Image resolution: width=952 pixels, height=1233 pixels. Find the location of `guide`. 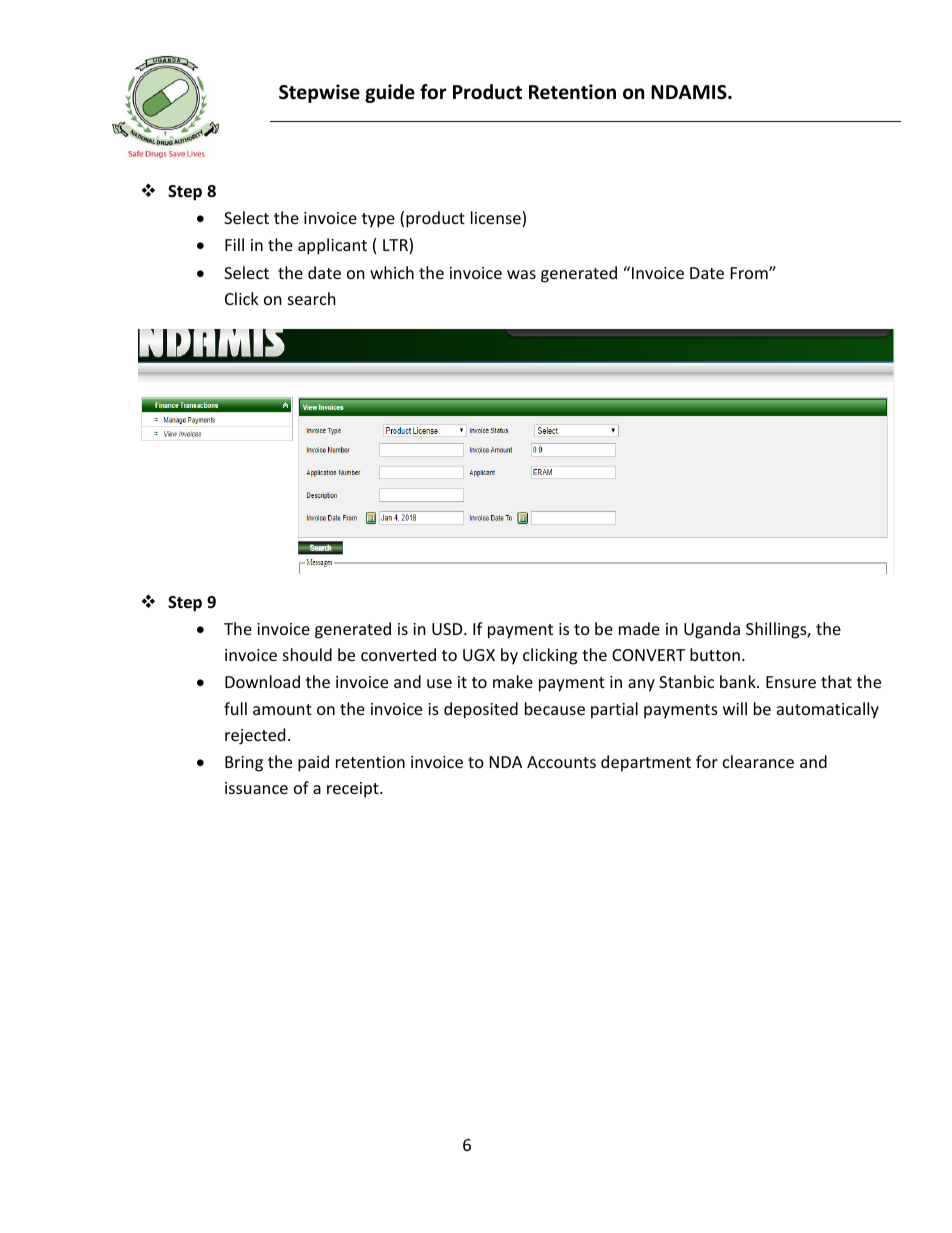

guide is located at coordinates (390, 93).
